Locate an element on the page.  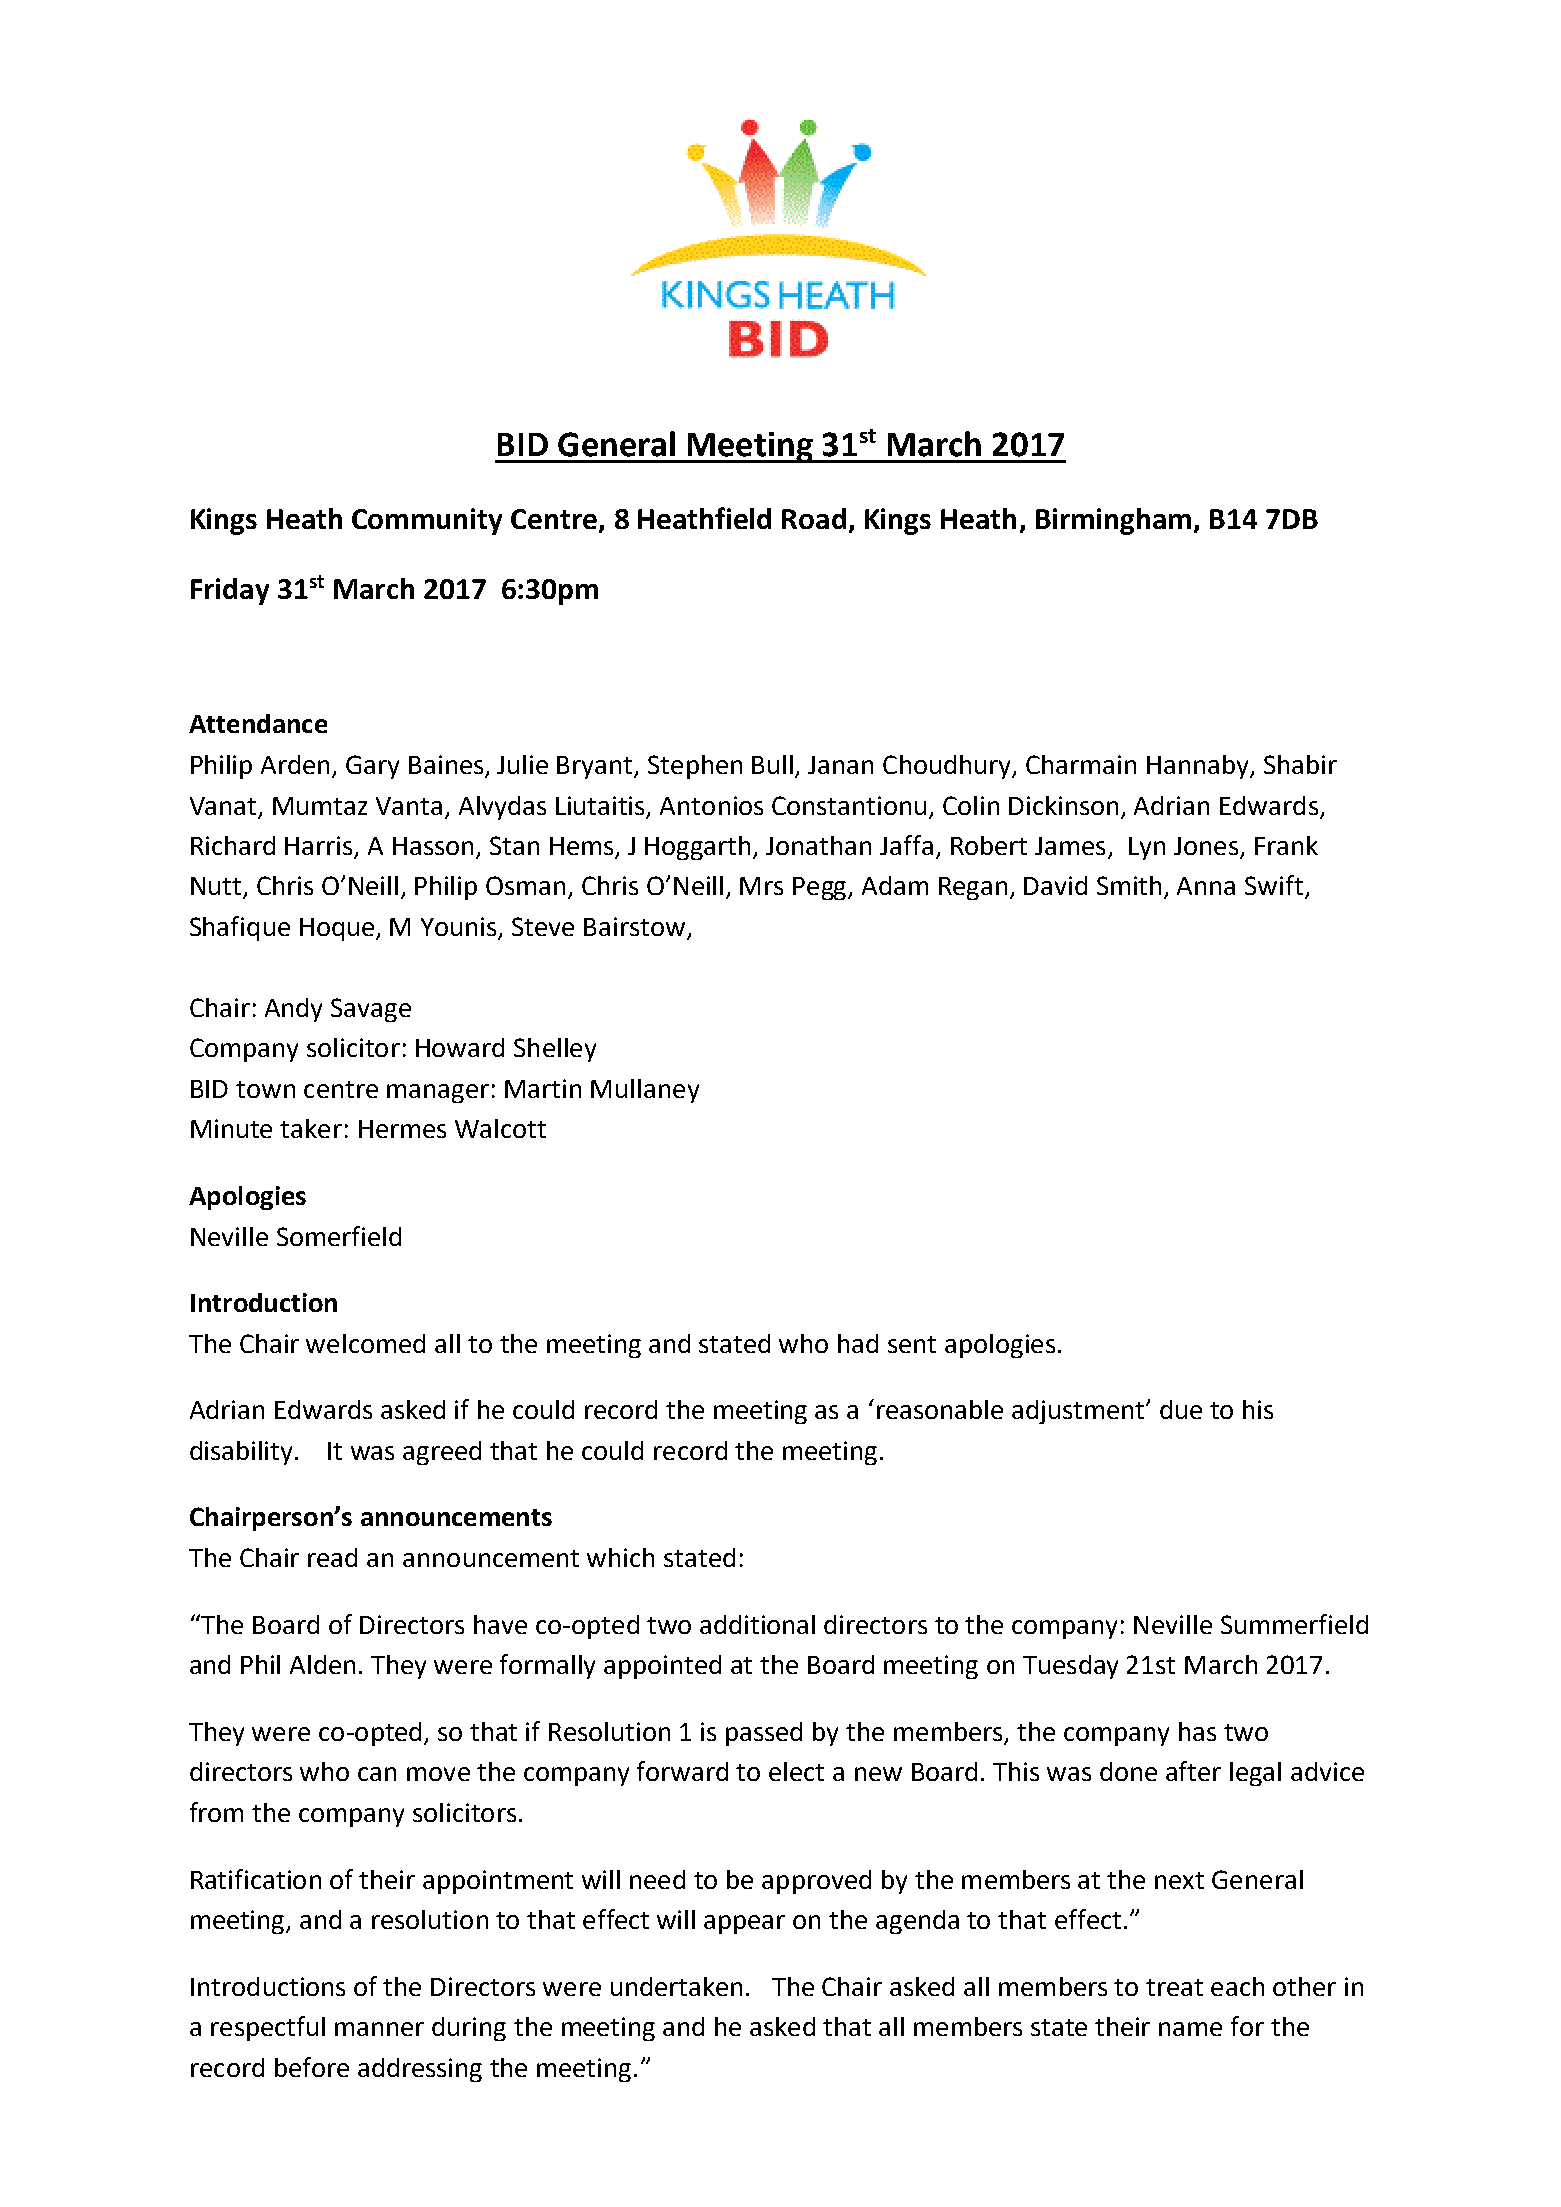
due is located at coordinates (1181, 1409).
